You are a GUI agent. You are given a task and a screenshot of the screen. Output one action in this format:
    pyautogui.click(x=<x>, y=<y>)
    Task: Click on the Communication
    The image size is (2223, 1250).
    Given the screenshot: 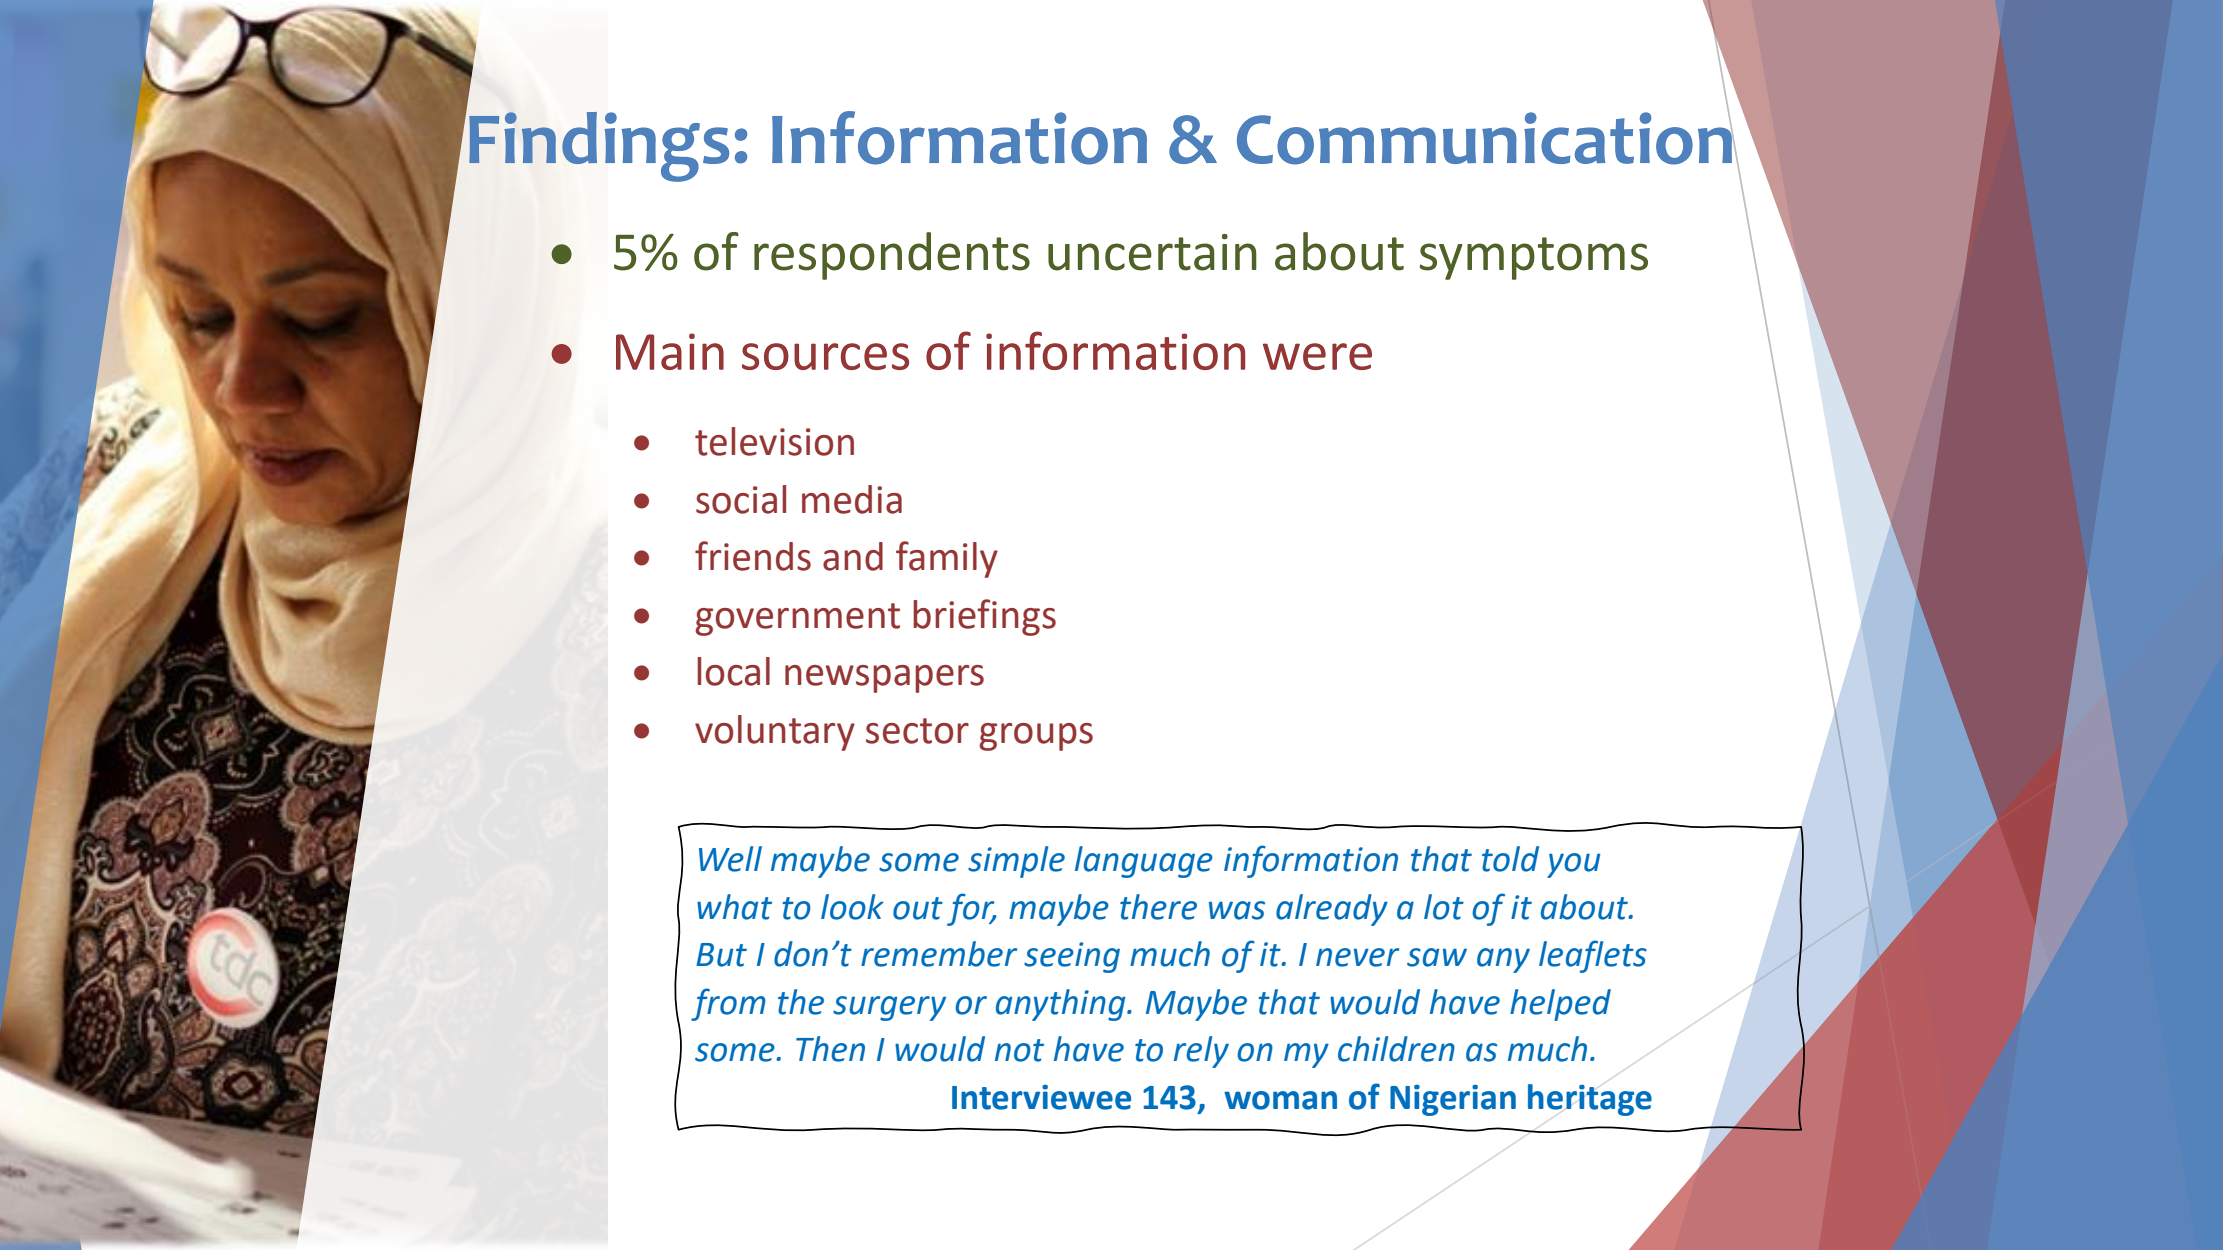 What is the action you would take?
    pyautogui.click(x=1485, y=137)
